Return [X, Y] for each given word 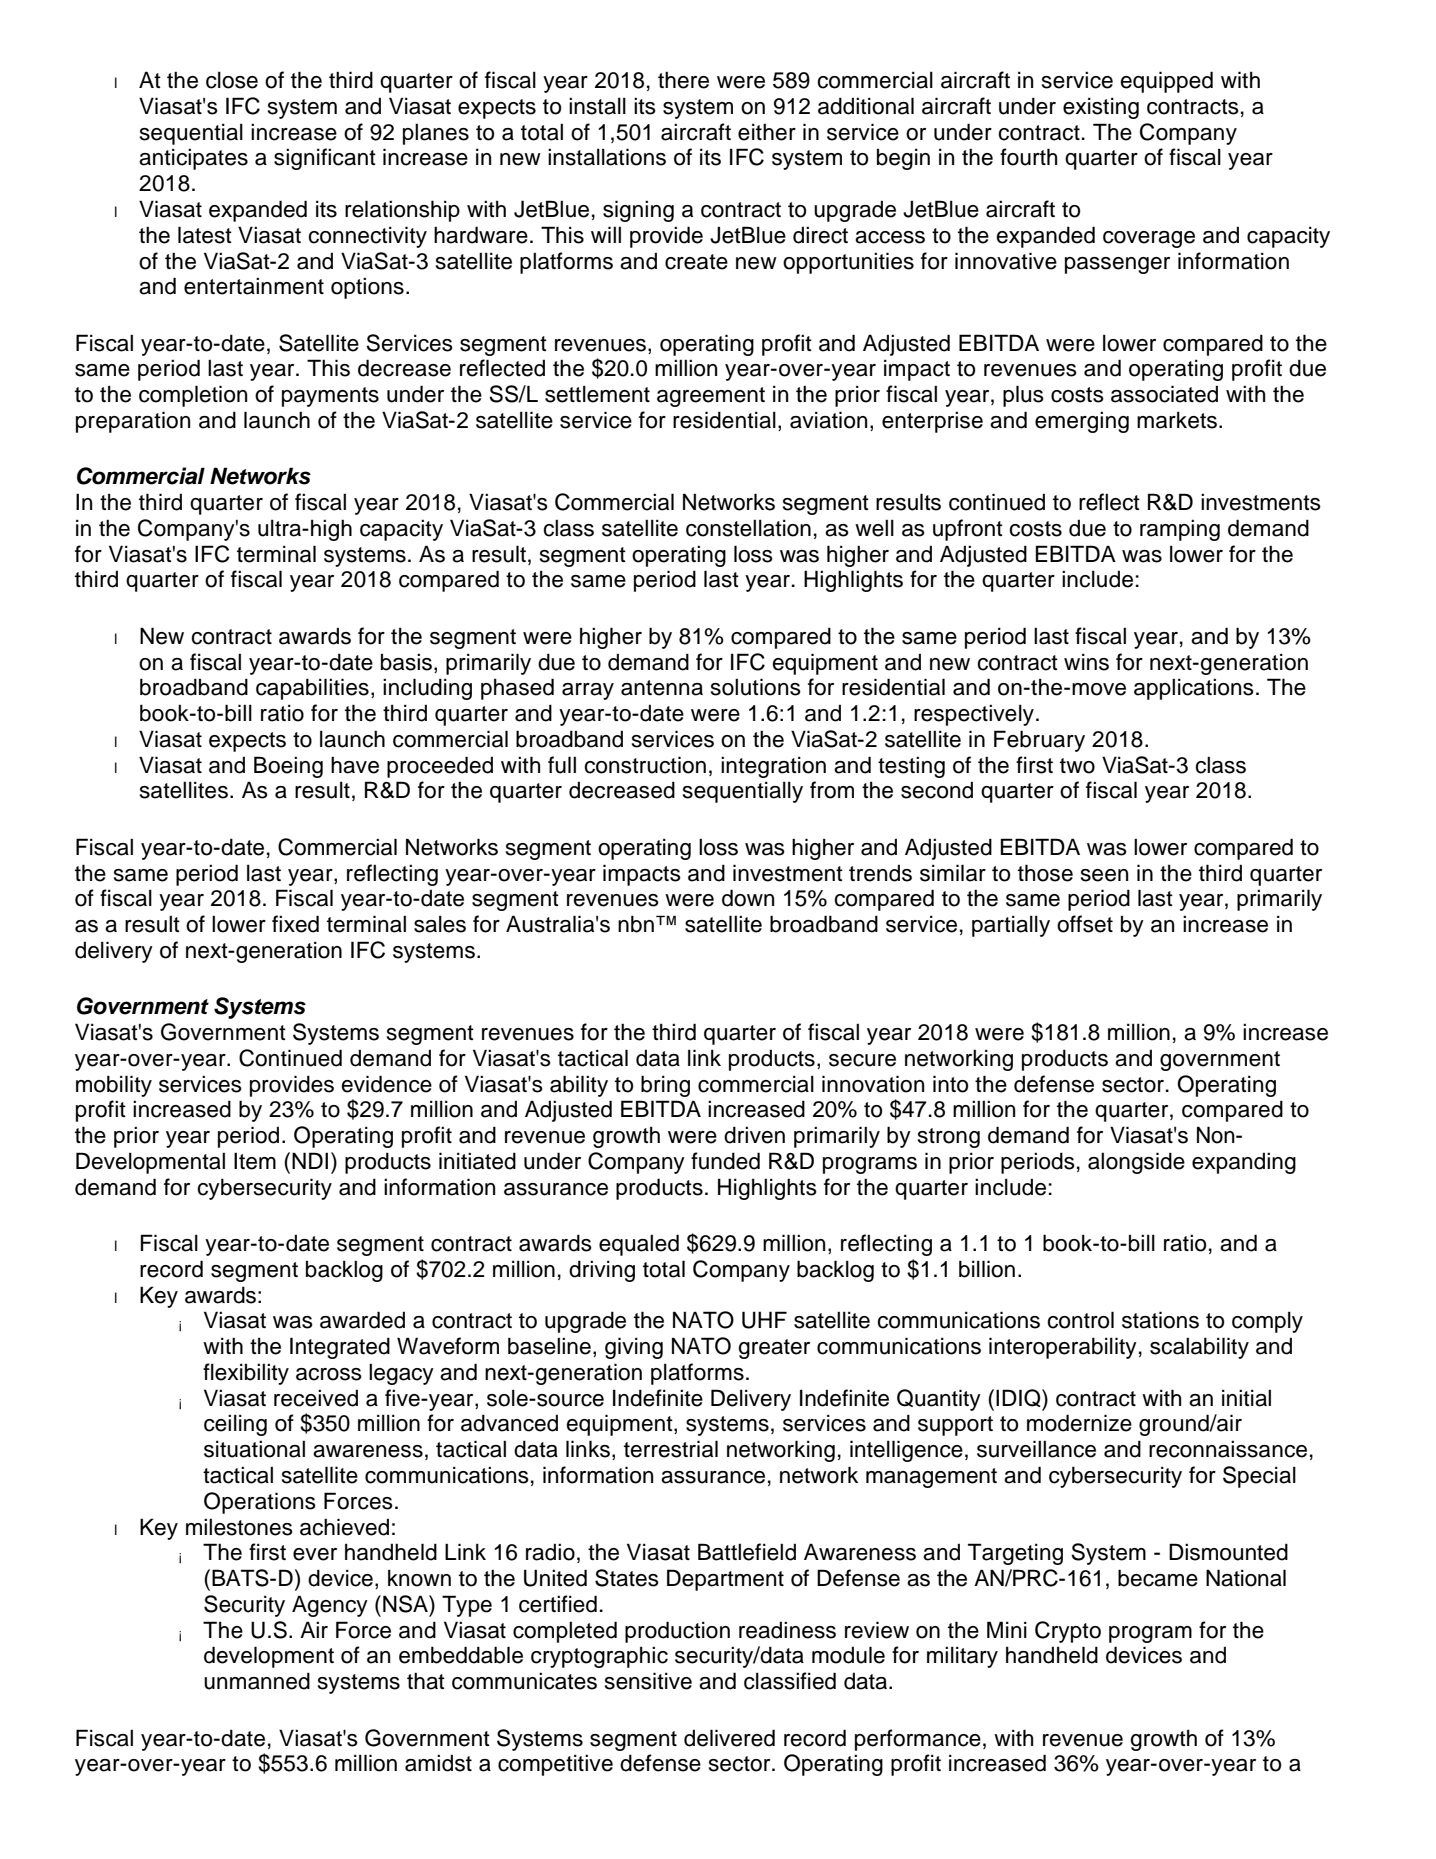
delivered [729, 1738]
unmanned [257, 1681]
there [683, 80]
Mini [1007, 1629]
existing [1101, 108]
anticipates [193, 159]
